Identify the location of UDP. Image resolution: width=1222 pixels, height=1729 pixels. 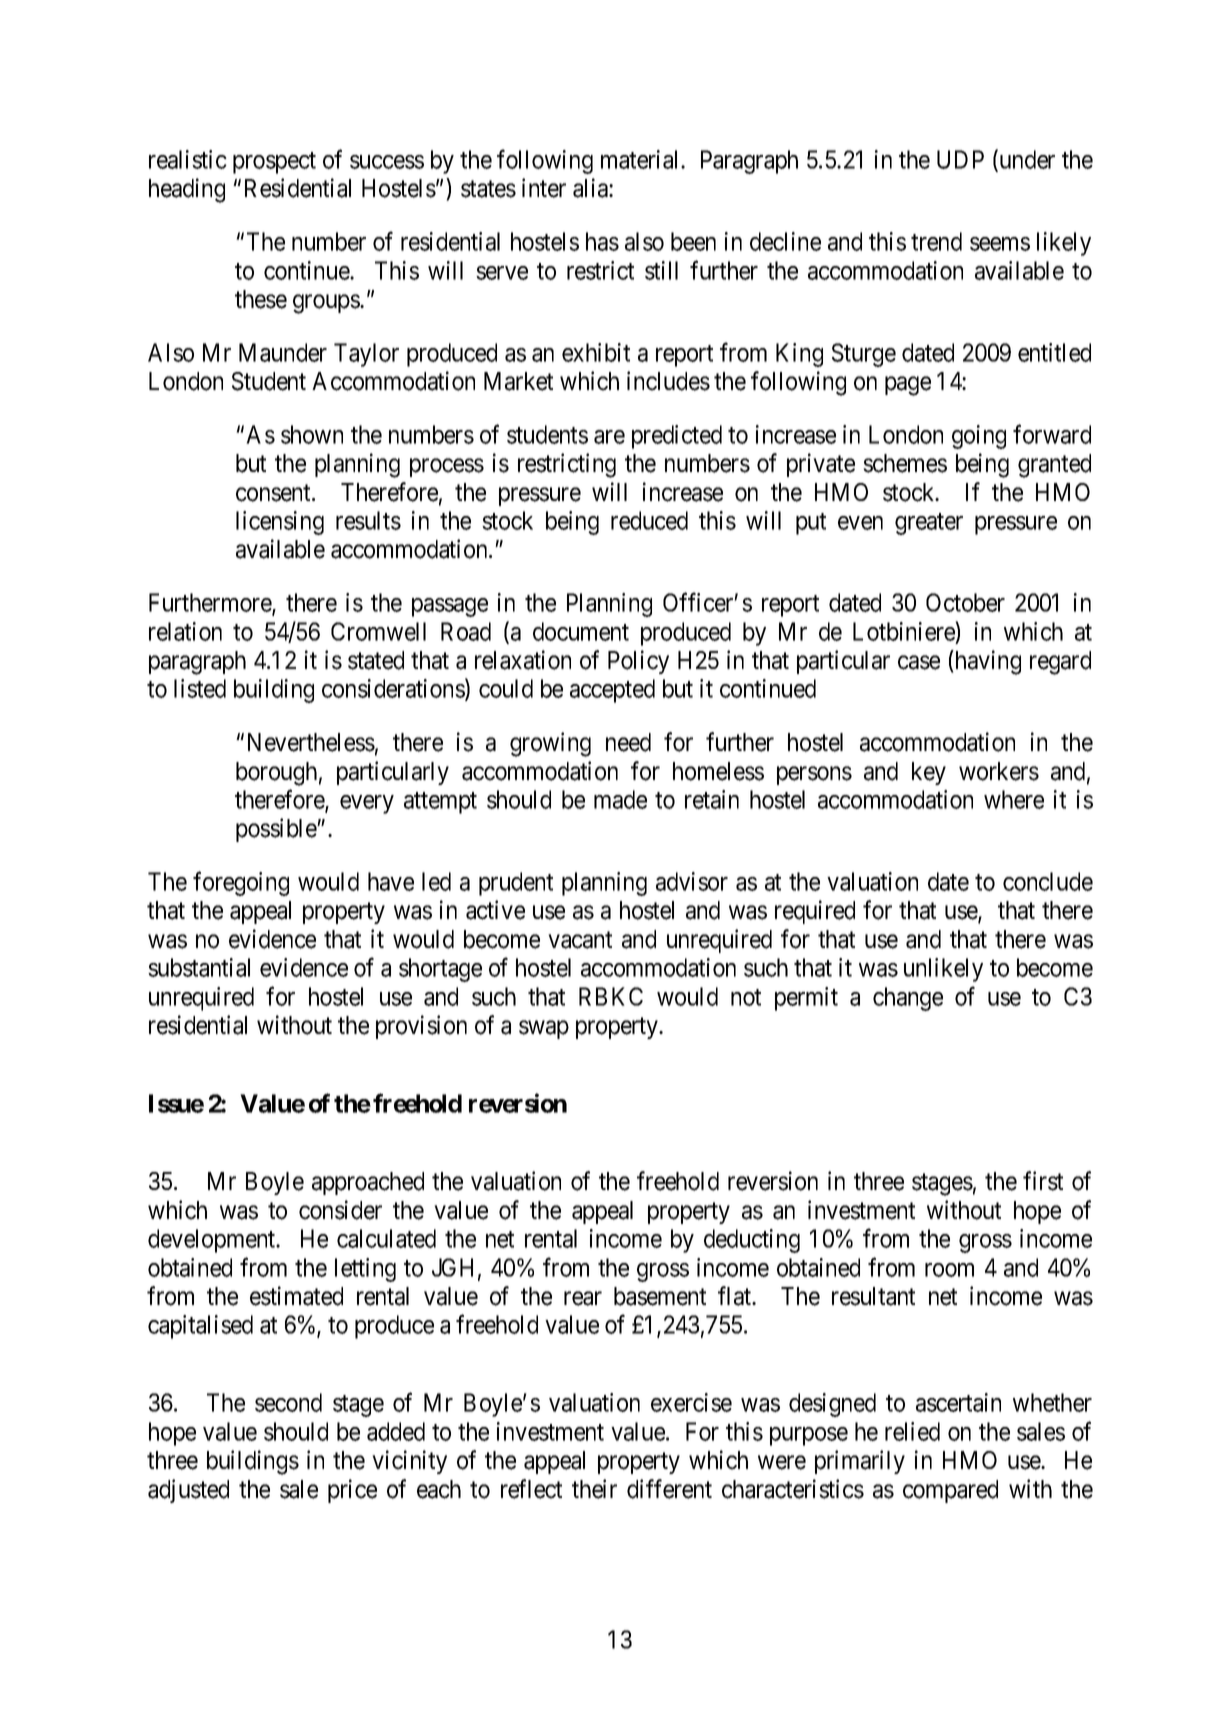
(960, 159).
